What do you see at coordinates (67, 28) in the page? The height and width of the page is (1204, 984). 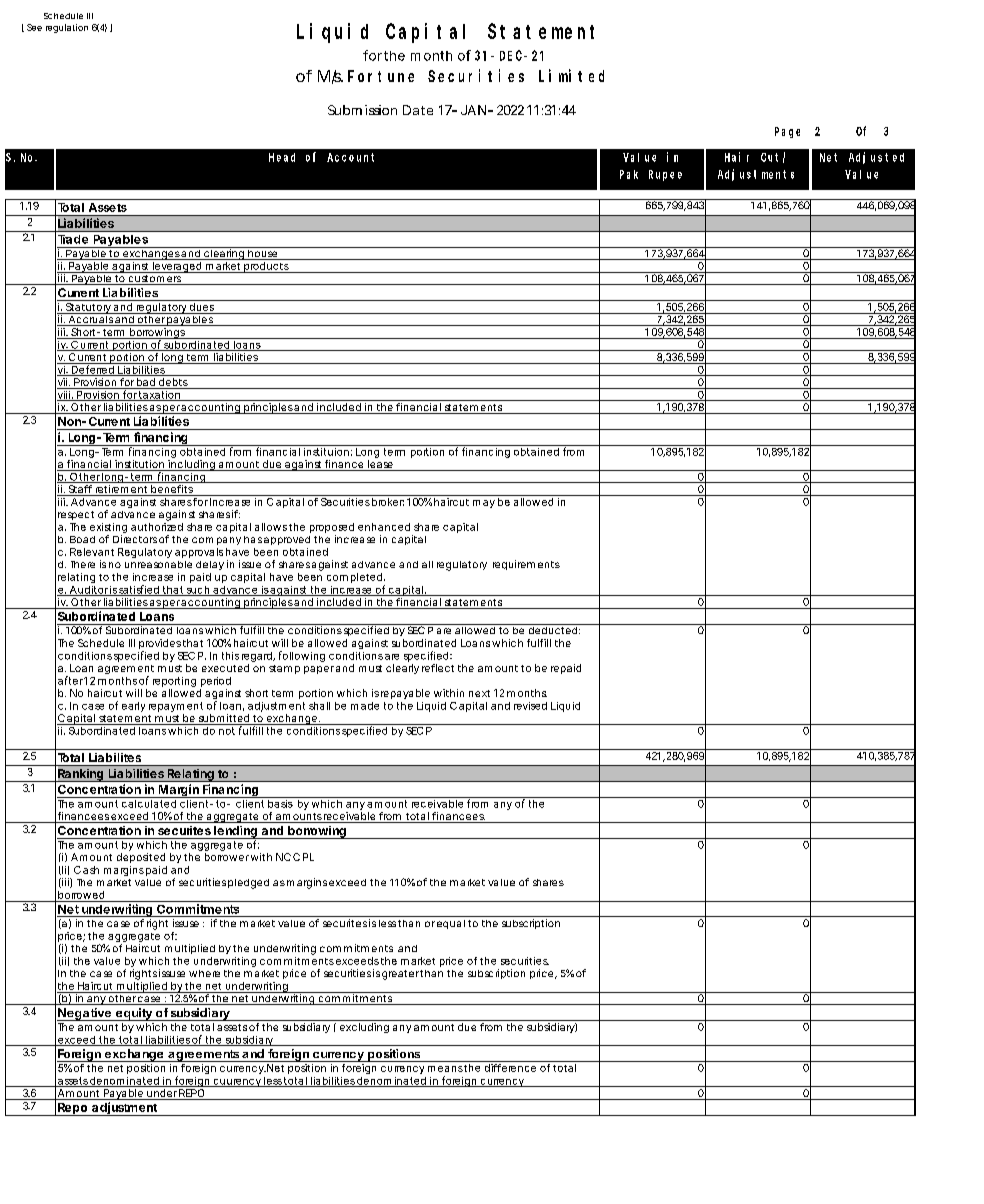 I see `regulation` at bounding box center [67, 28].
